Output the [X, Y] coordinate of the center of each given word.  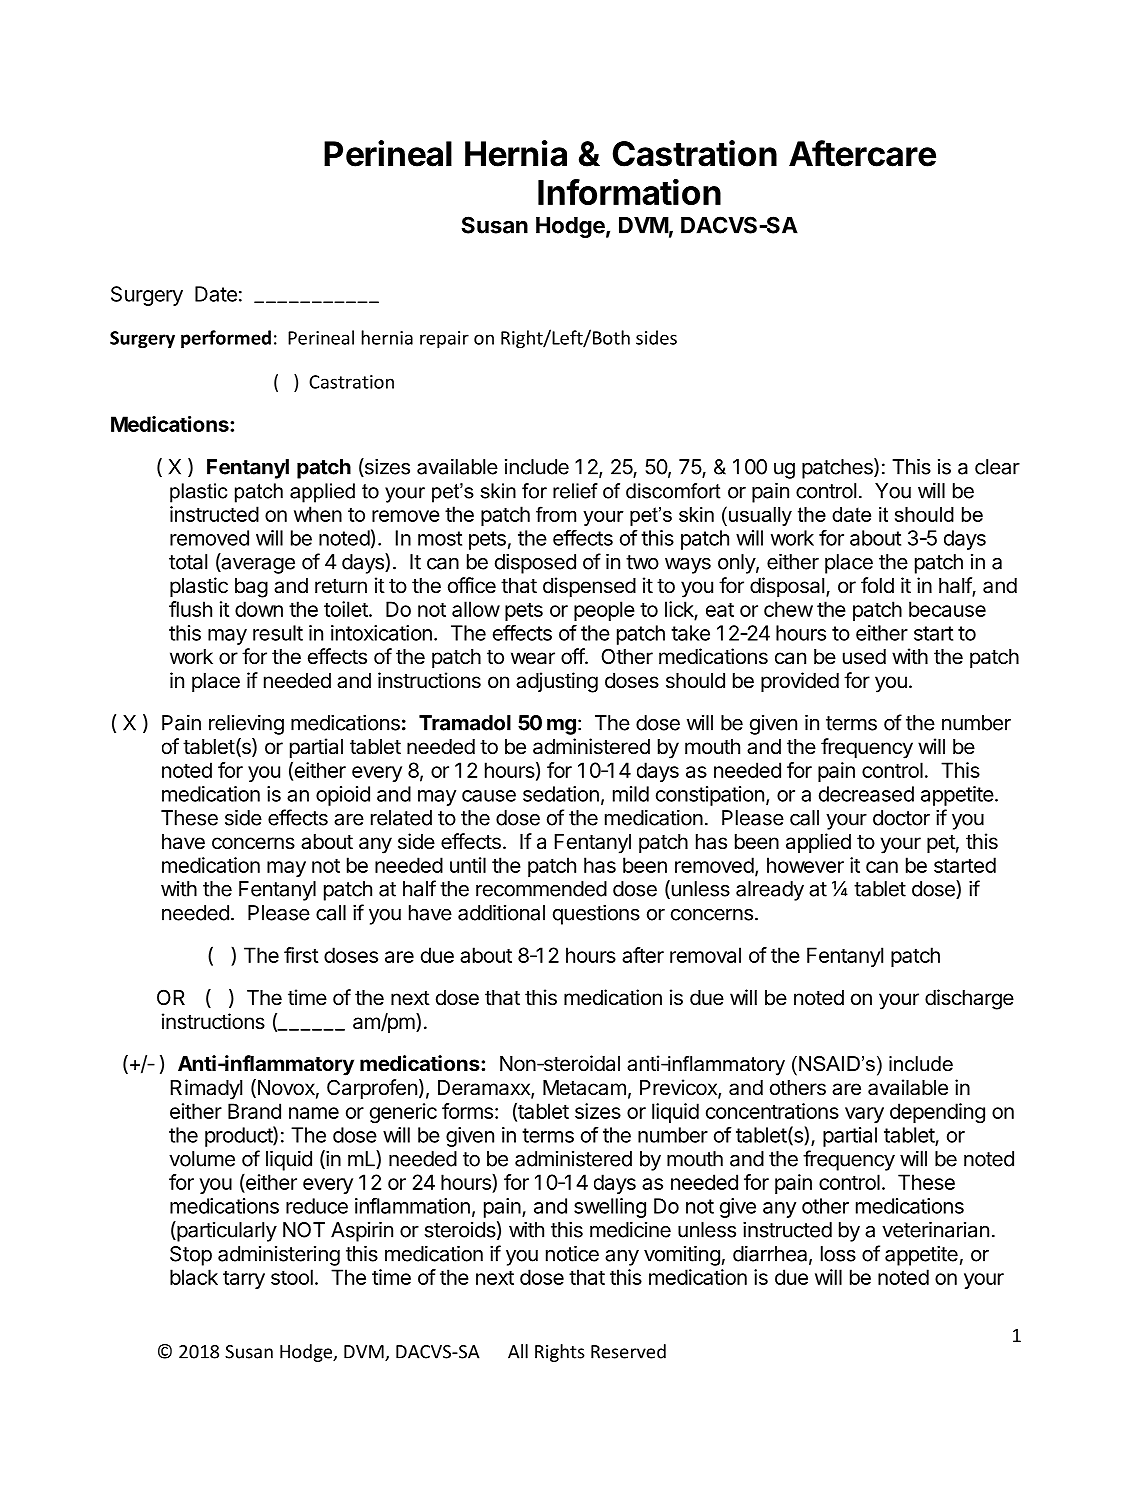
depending [937, 1113]
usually [760, 516]
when [318, 514]
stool [292, 1277]
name [314, 1113]
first [301, 955]
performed [226, 339]
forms [467, 1111]
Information [629, 192]
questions [596, 915]
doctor [901, 818]
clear [997, 467]
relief [575, 491]
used [864, 657]
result [278, 633]
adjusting [557, 682]
